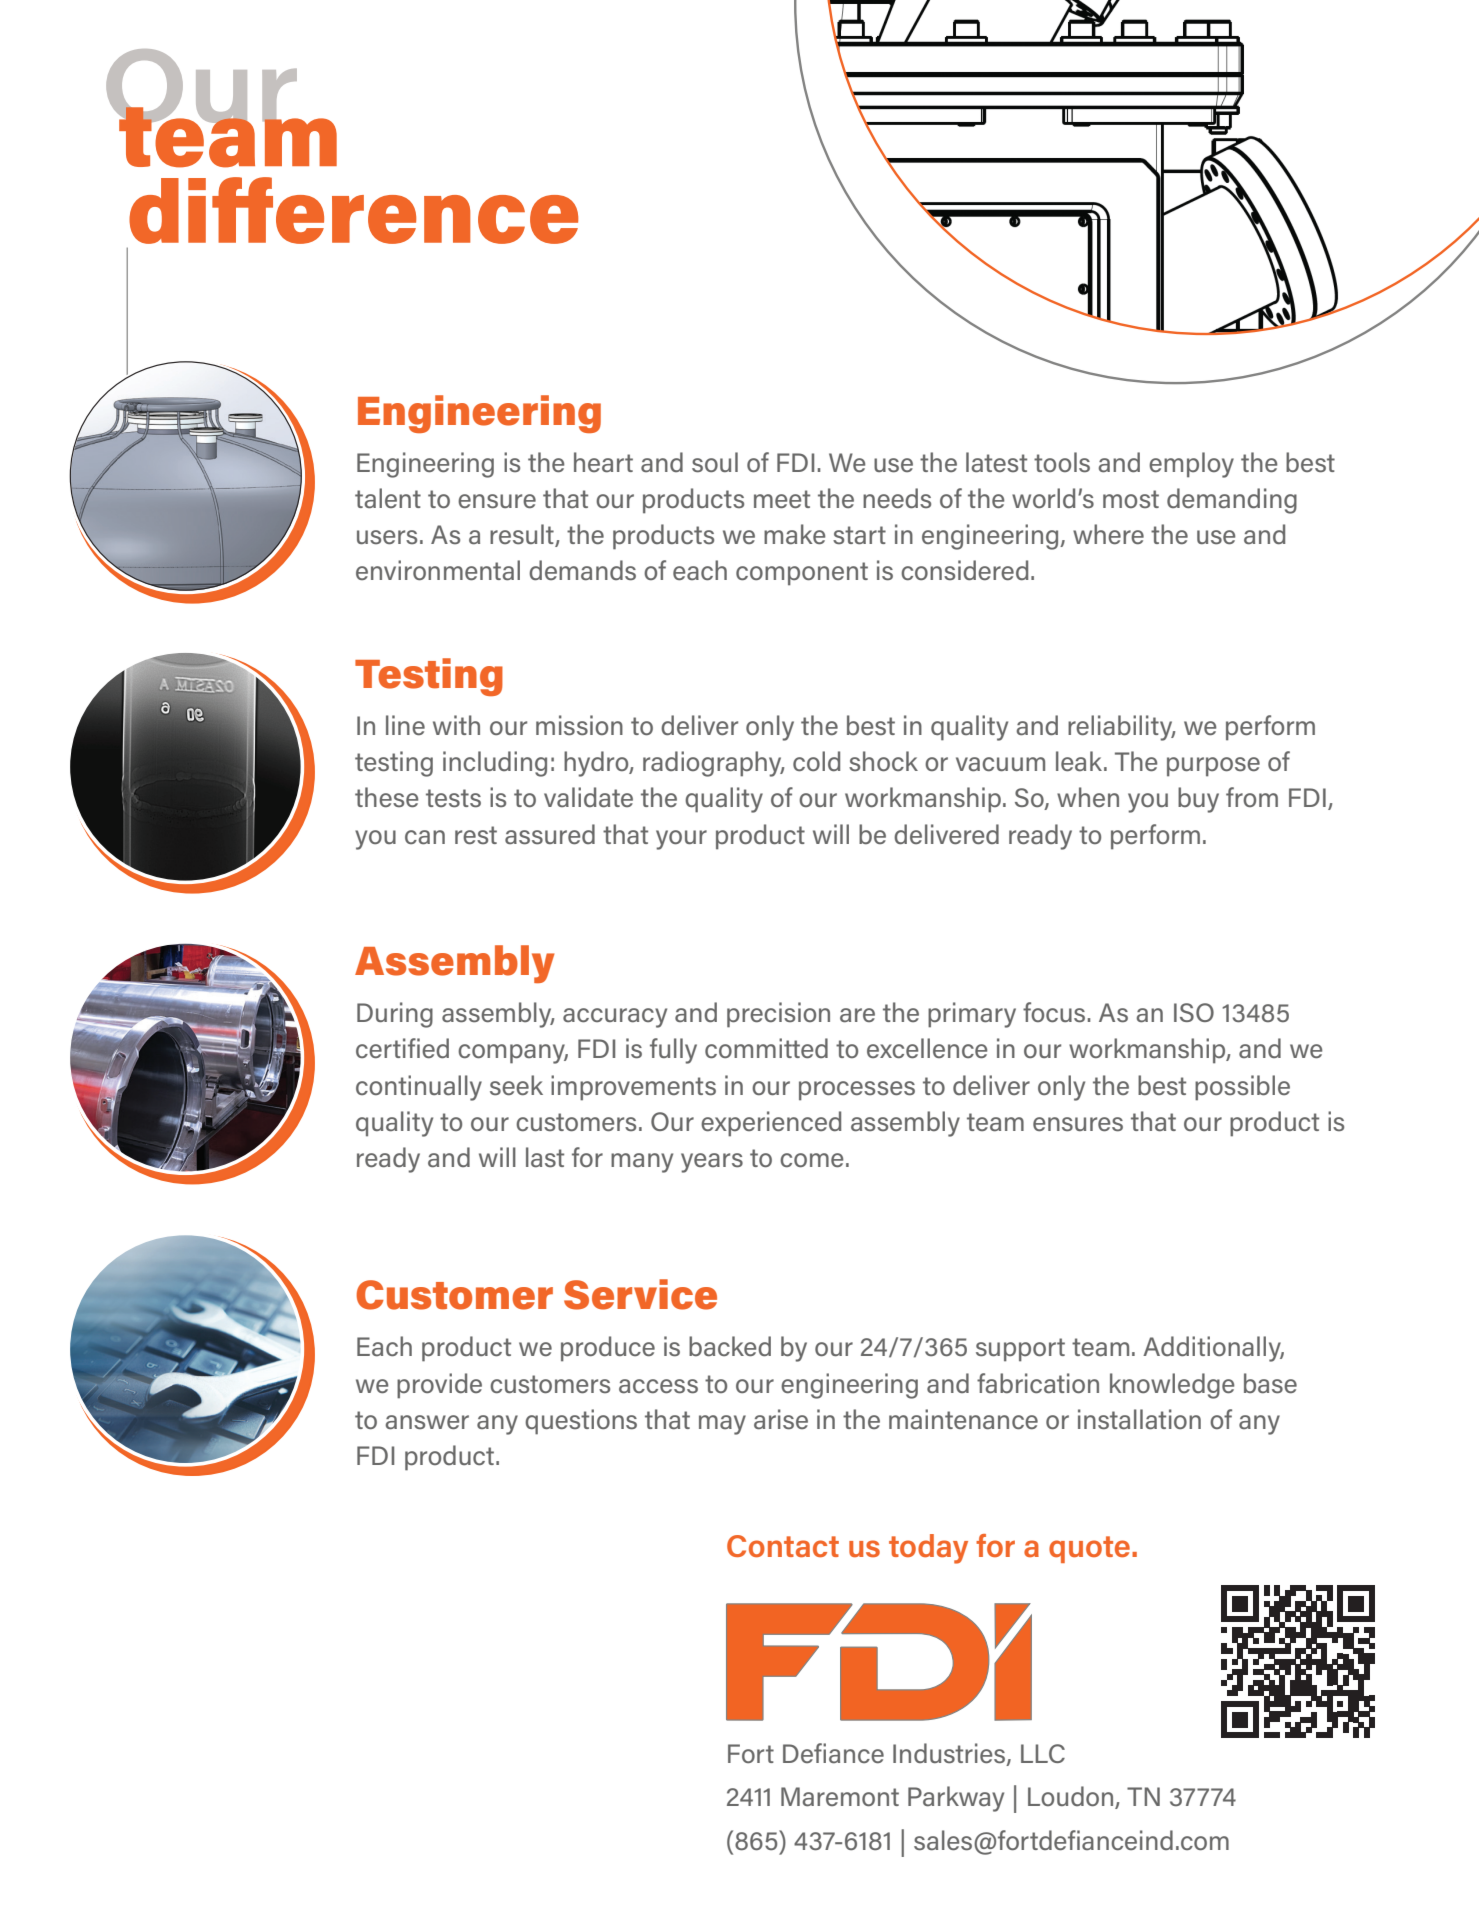 The width and height of the screenshot is (1479, 1914). Describe the element at coordinates (1242, 1088) in the screenshot. I see `possible` at that location.
